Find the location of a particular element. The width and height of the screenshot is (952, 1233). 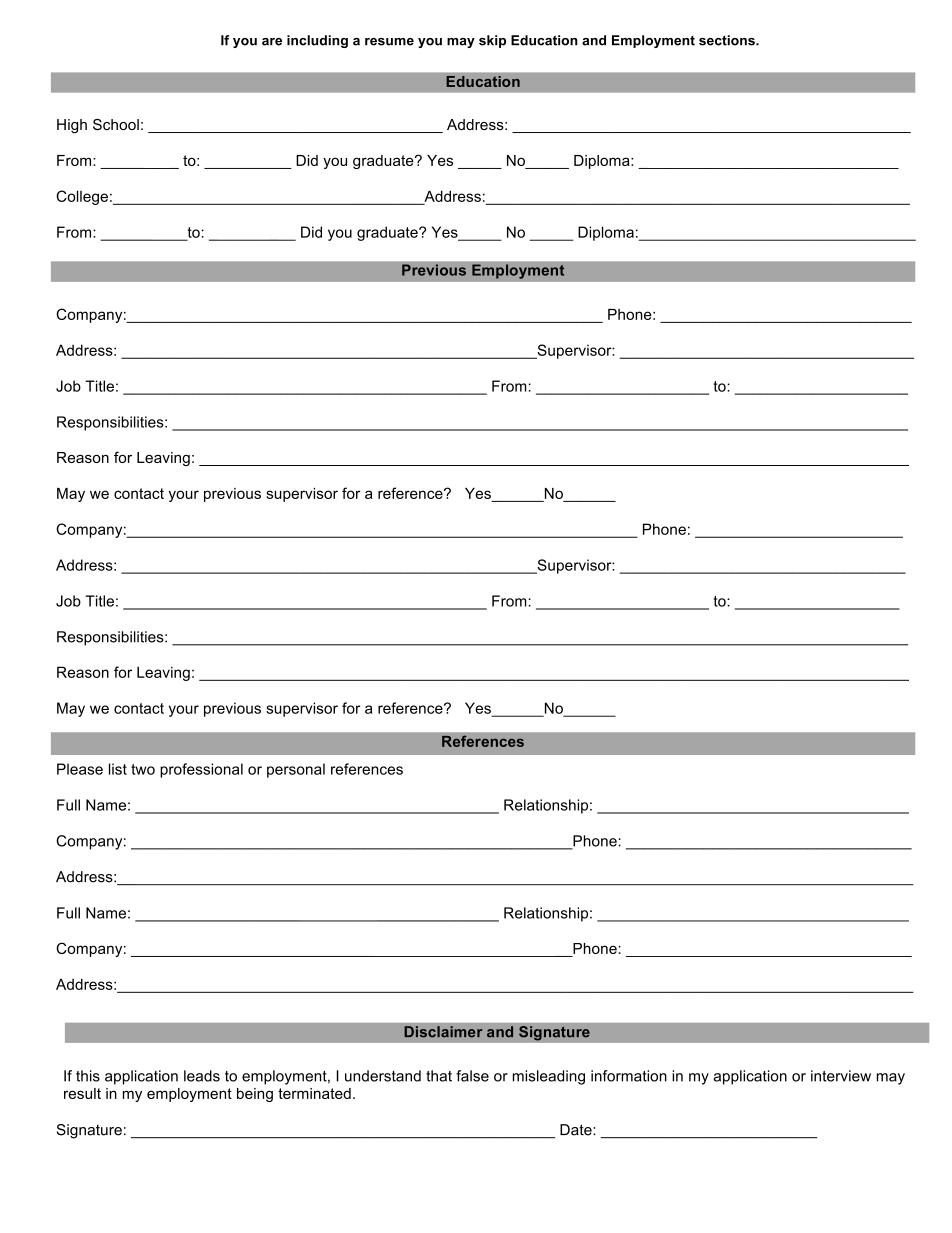

School is located at coordinates (116, 124).
